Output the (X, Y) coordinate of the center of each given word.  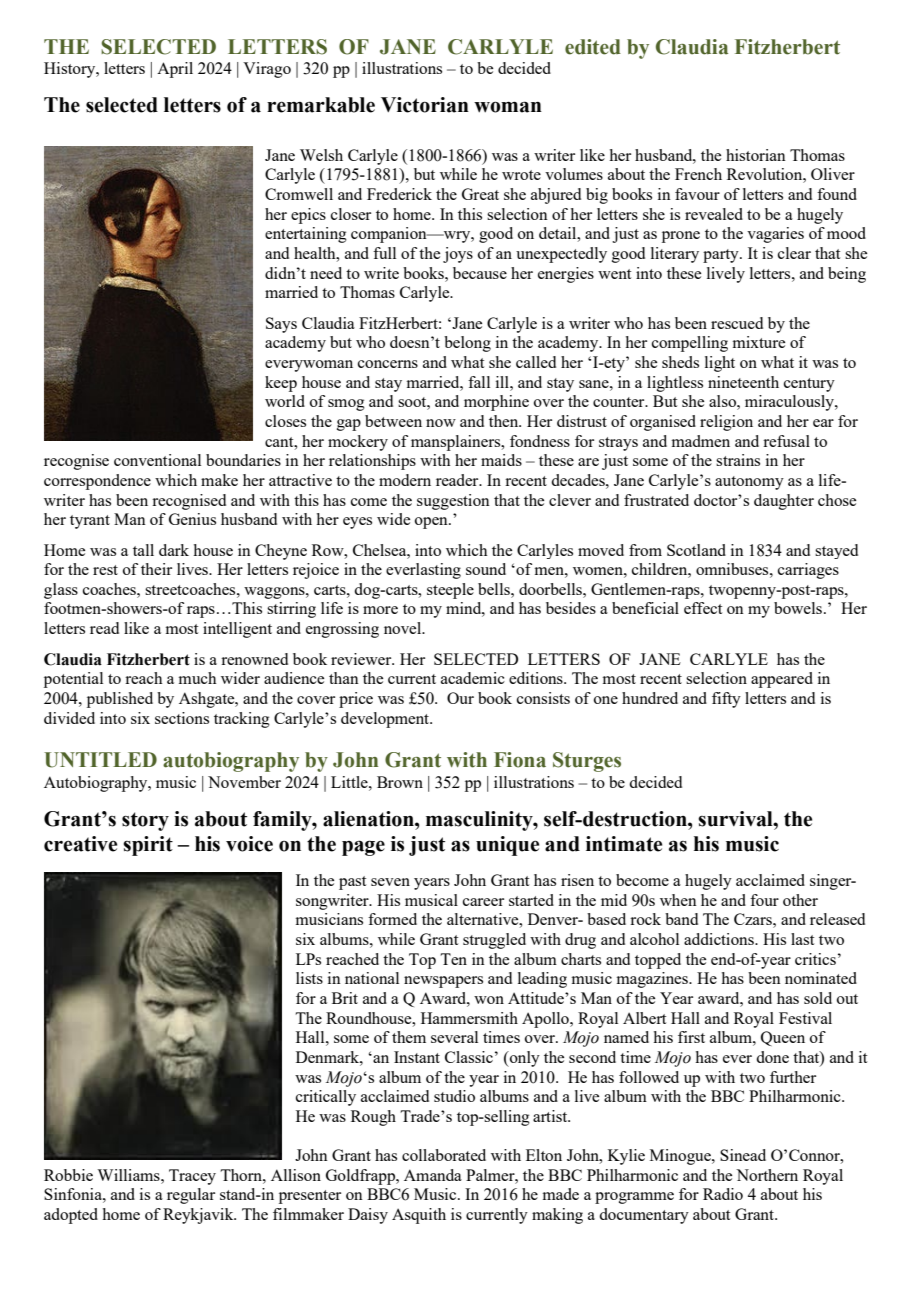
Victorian (425, 105)
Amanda (433, 1175)
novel (404, 628)
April (175, 70)
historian (756, 155)
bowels (799, 608)
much (197, 678)
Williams (129, 1175)
